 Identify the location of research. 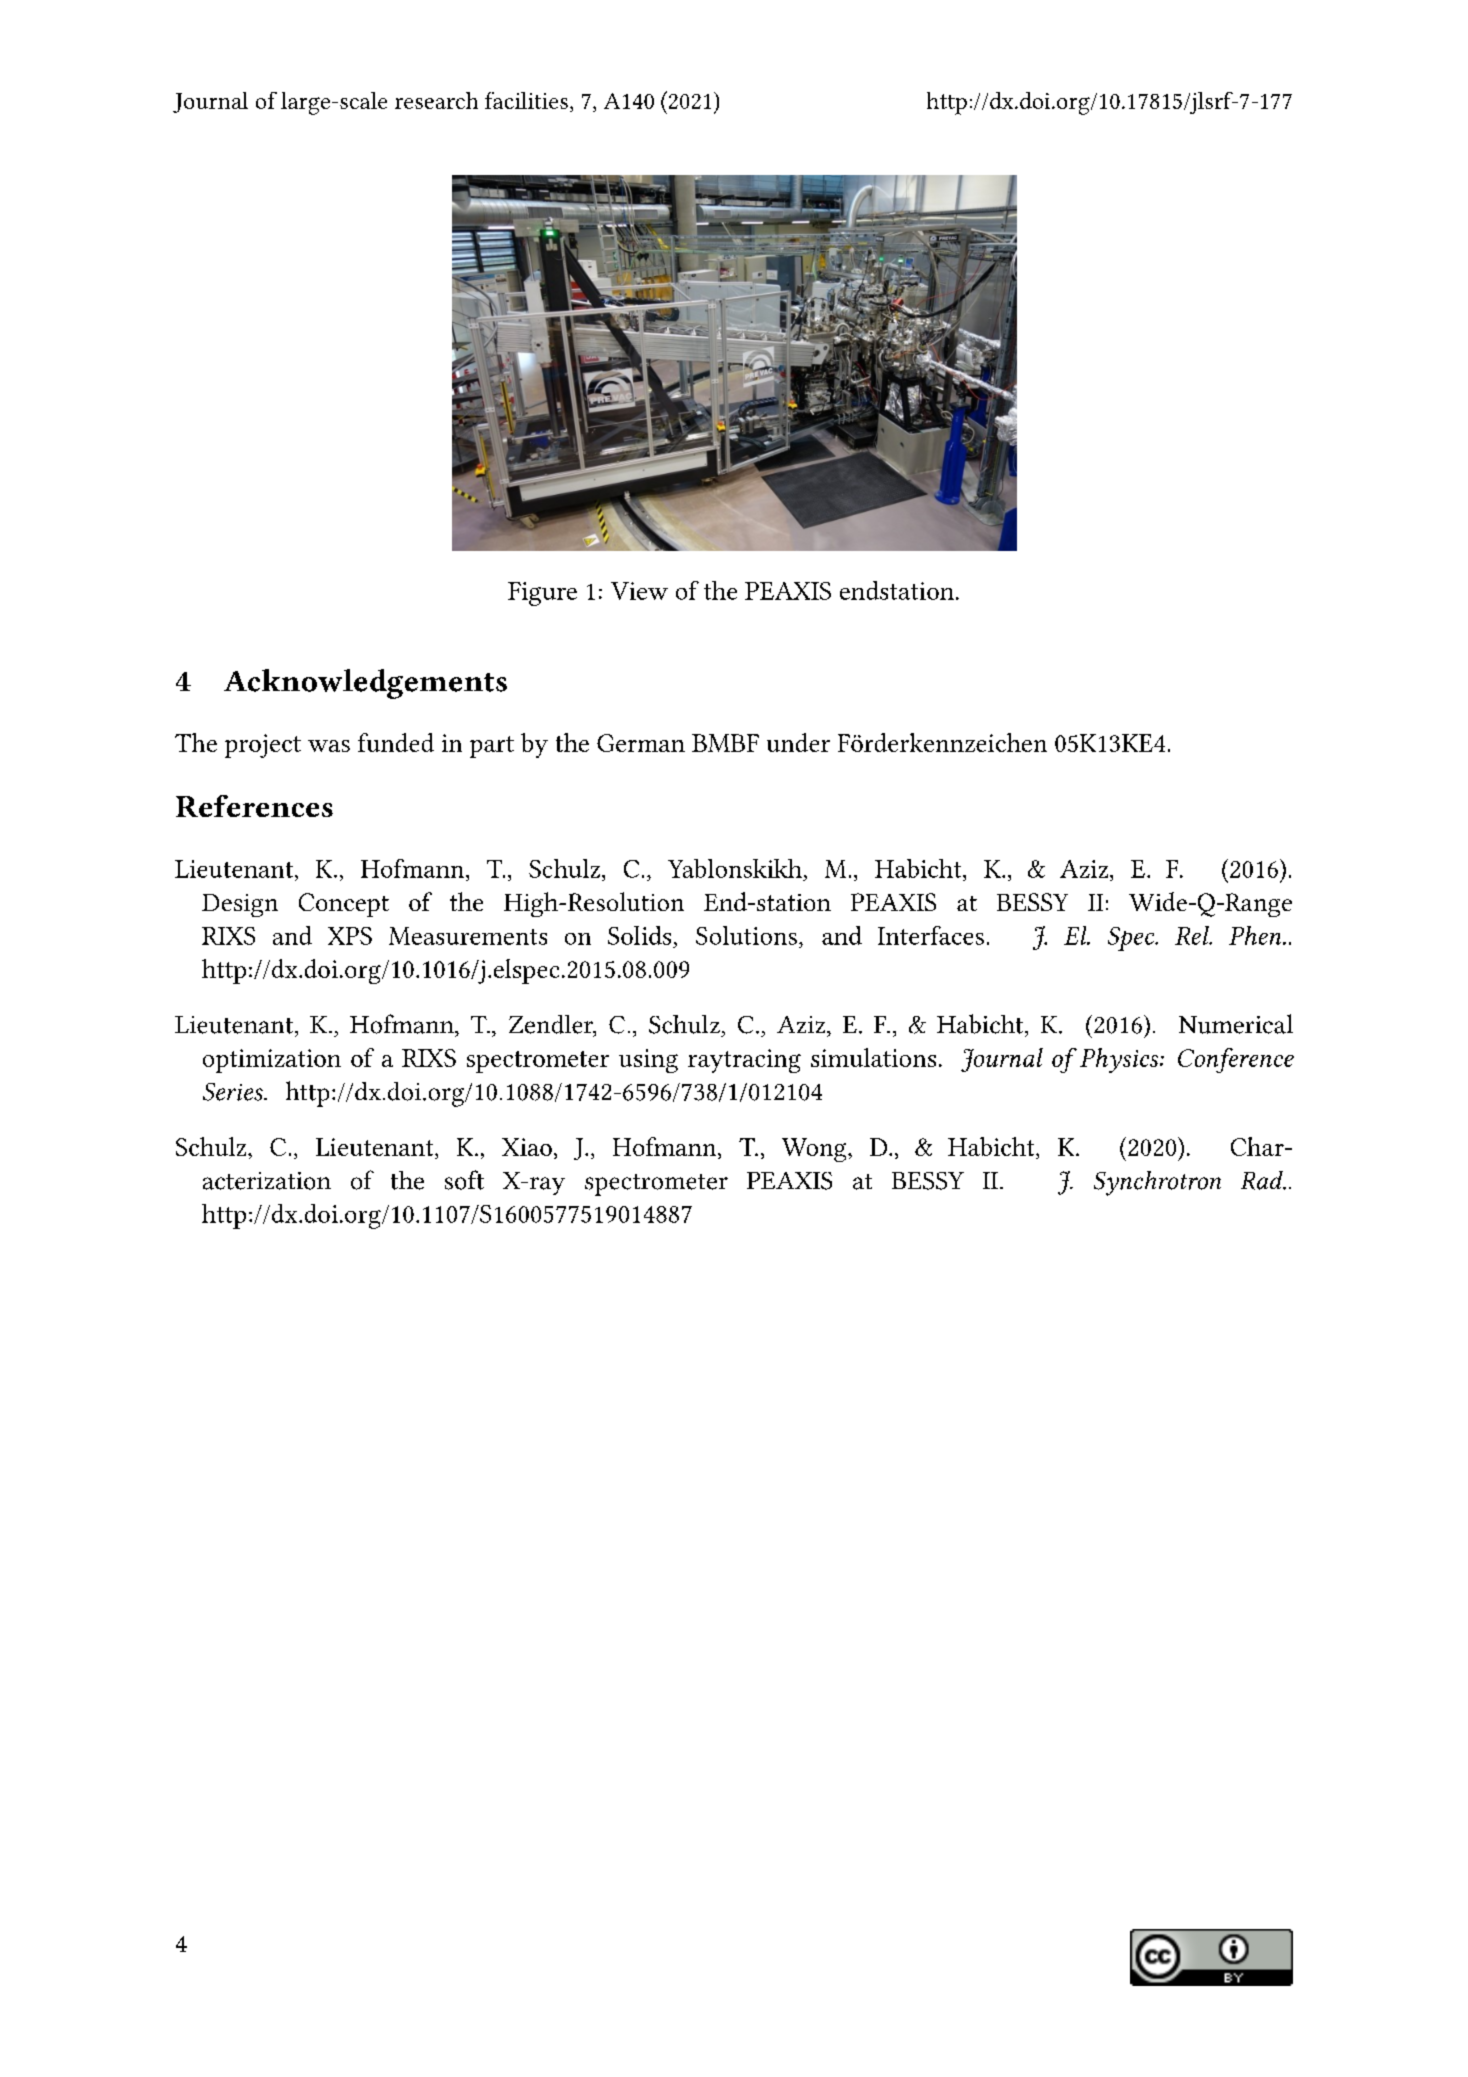
(436, 100).
